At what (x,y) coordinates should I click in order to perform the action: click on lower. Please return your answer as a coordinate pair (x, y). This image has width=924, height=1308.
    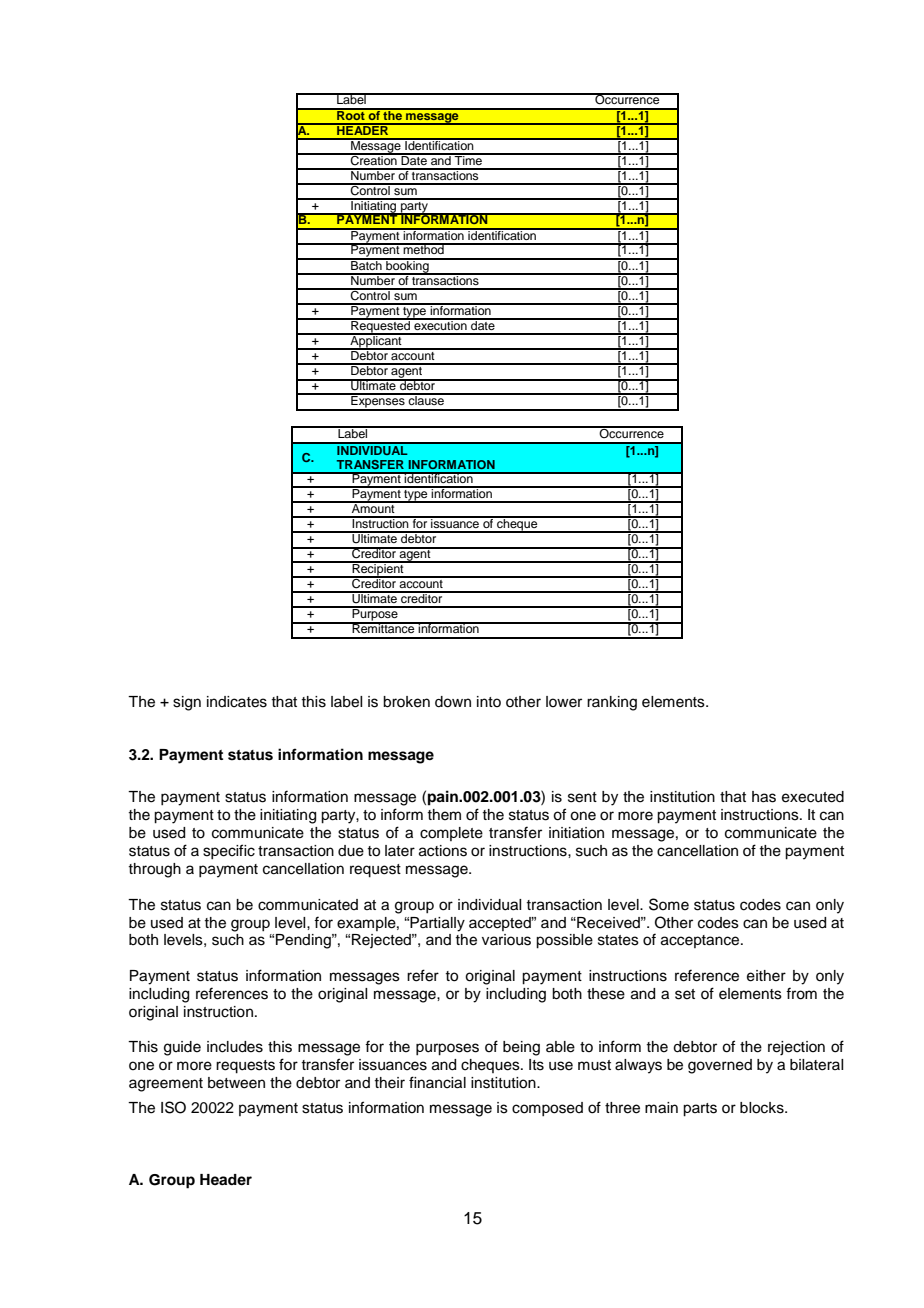
    Looking at the image, I should click on (564, 702).
